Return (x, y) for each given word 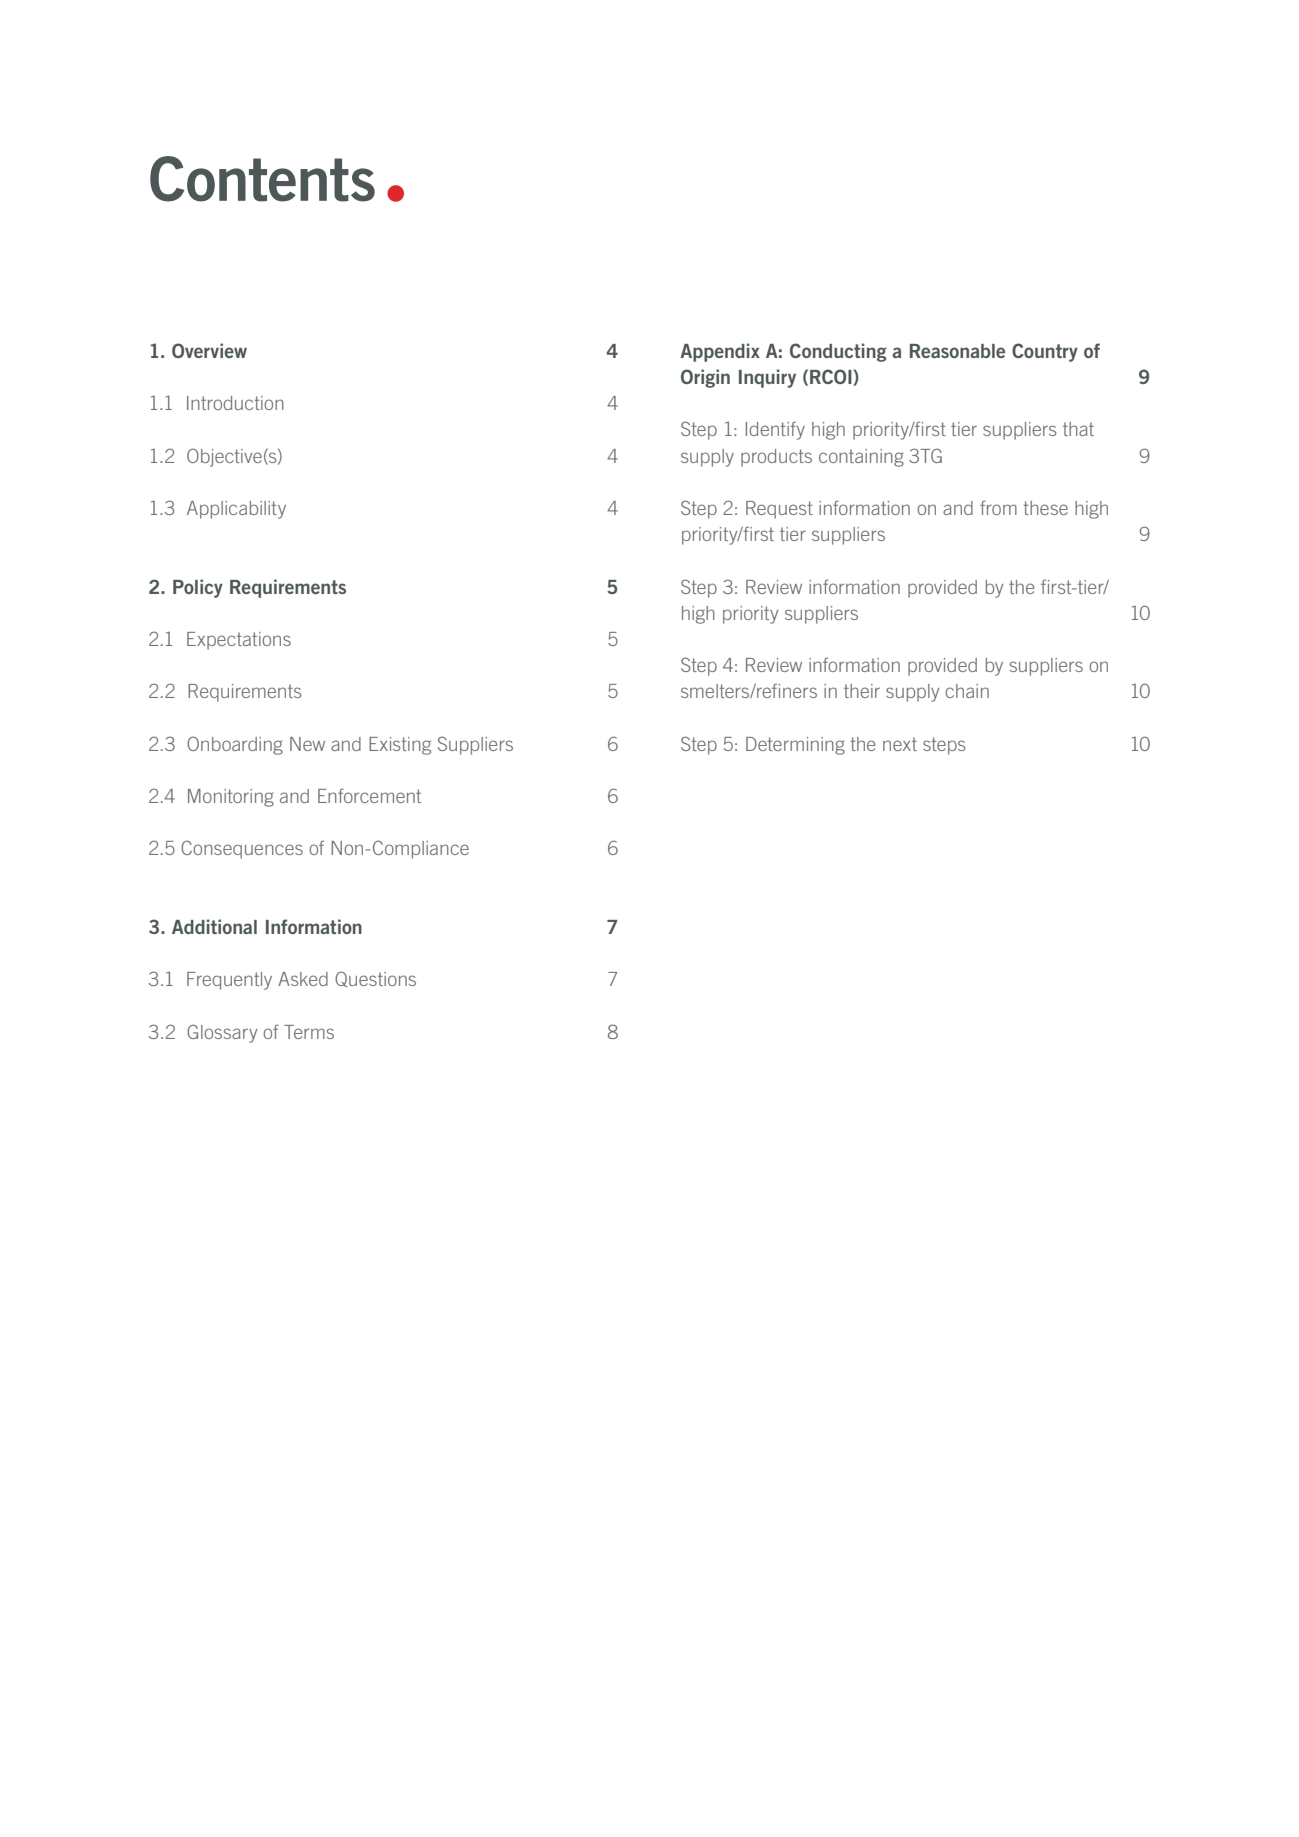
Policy (198, 588)
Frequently (229, 981)
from (998, 507)
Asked (303, 979)
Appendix (720, 352)
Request (779, 510)
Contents (262, 179)
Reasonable (957, 351)
